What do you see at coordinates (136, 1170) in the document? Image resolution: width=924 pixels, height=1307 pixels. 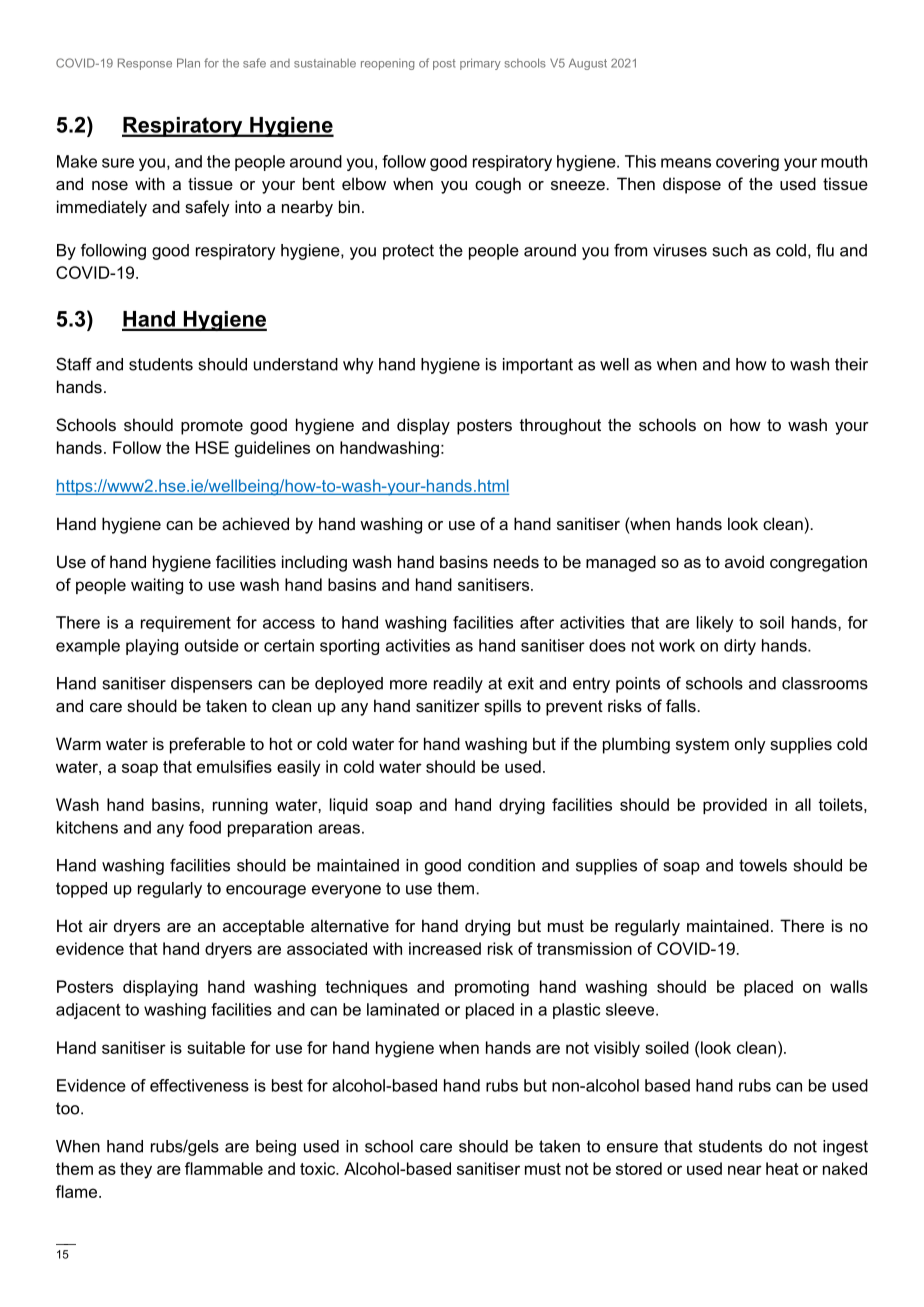 I see `they` at bounding box center [136, 1170].
